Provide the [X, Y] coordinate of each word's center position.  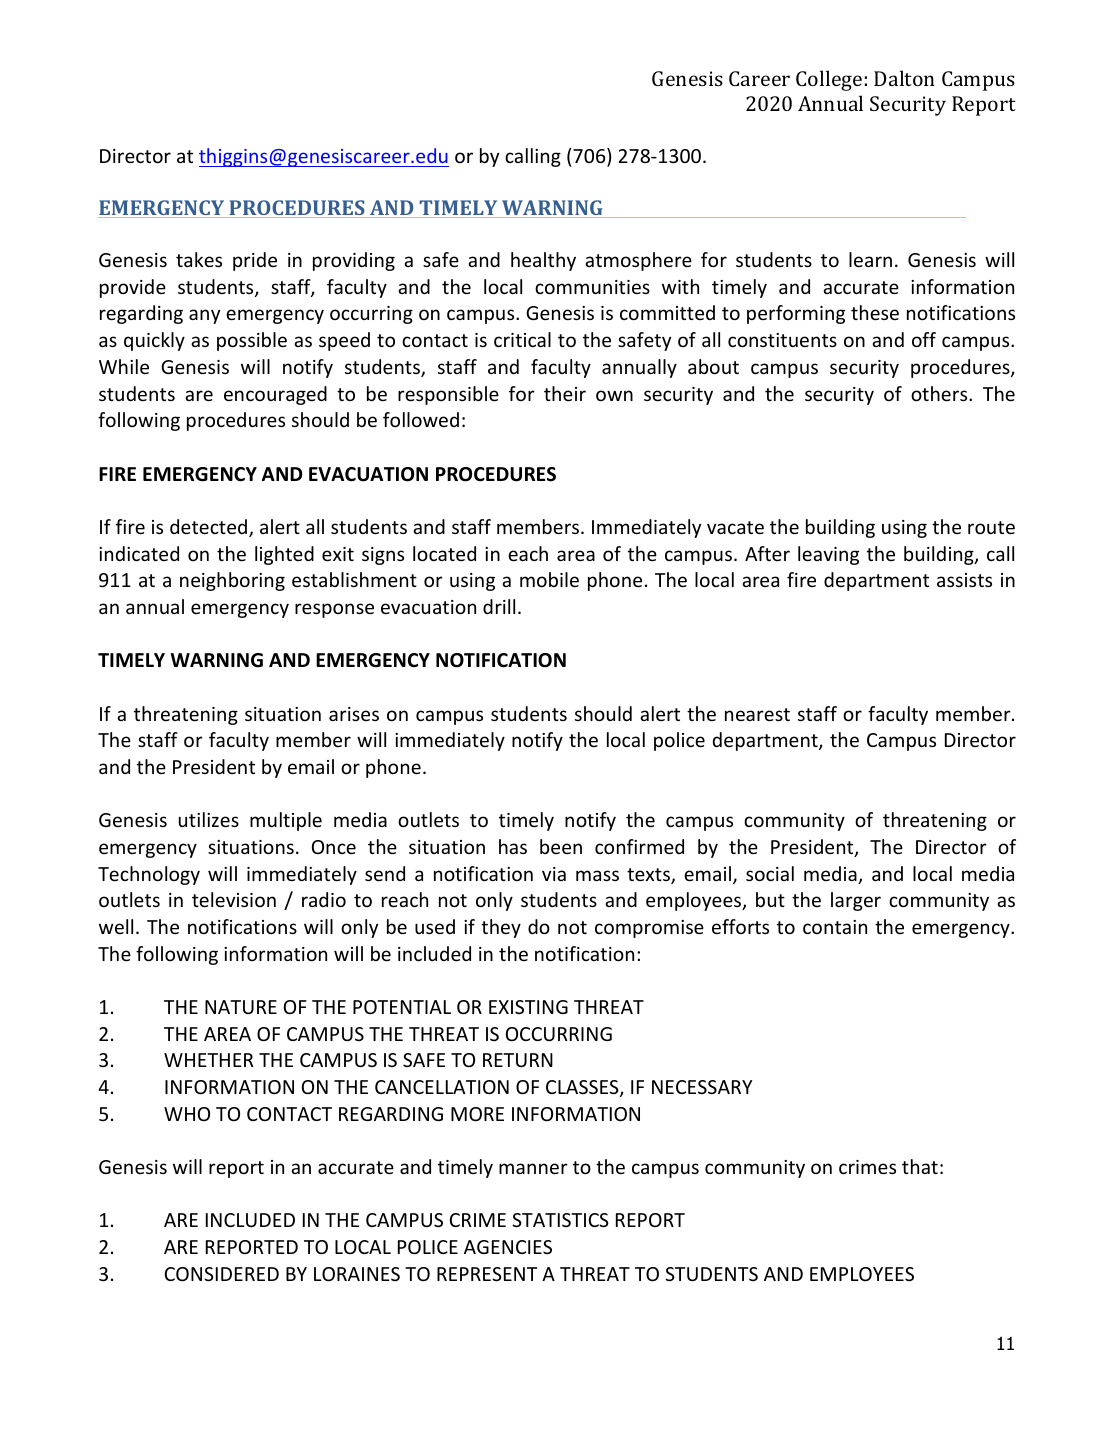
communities [592, 287]
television [234, 899]
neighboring [232, 581]
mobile [549, 579]
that [920, 1166]
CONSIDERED [222, 1274]
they [501, 928]
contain [835, 927]
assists [964, 580]
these [875, 312]
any [204, 316]
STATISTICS [560, 1220]
